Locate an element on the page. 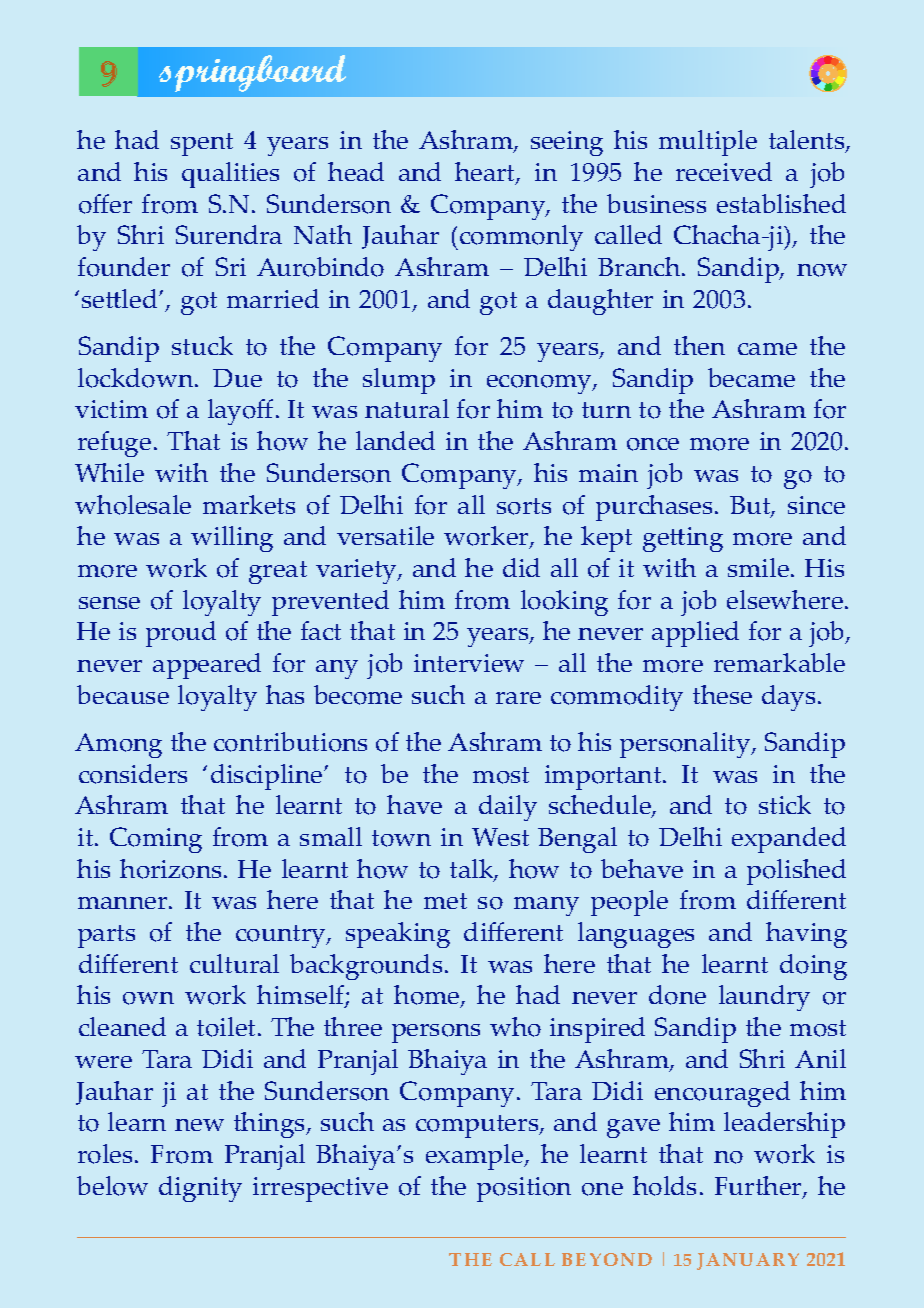 Image resolution: width=924 pixels, height=1308 pixels. seeing is located at coordinates (567, 143).
